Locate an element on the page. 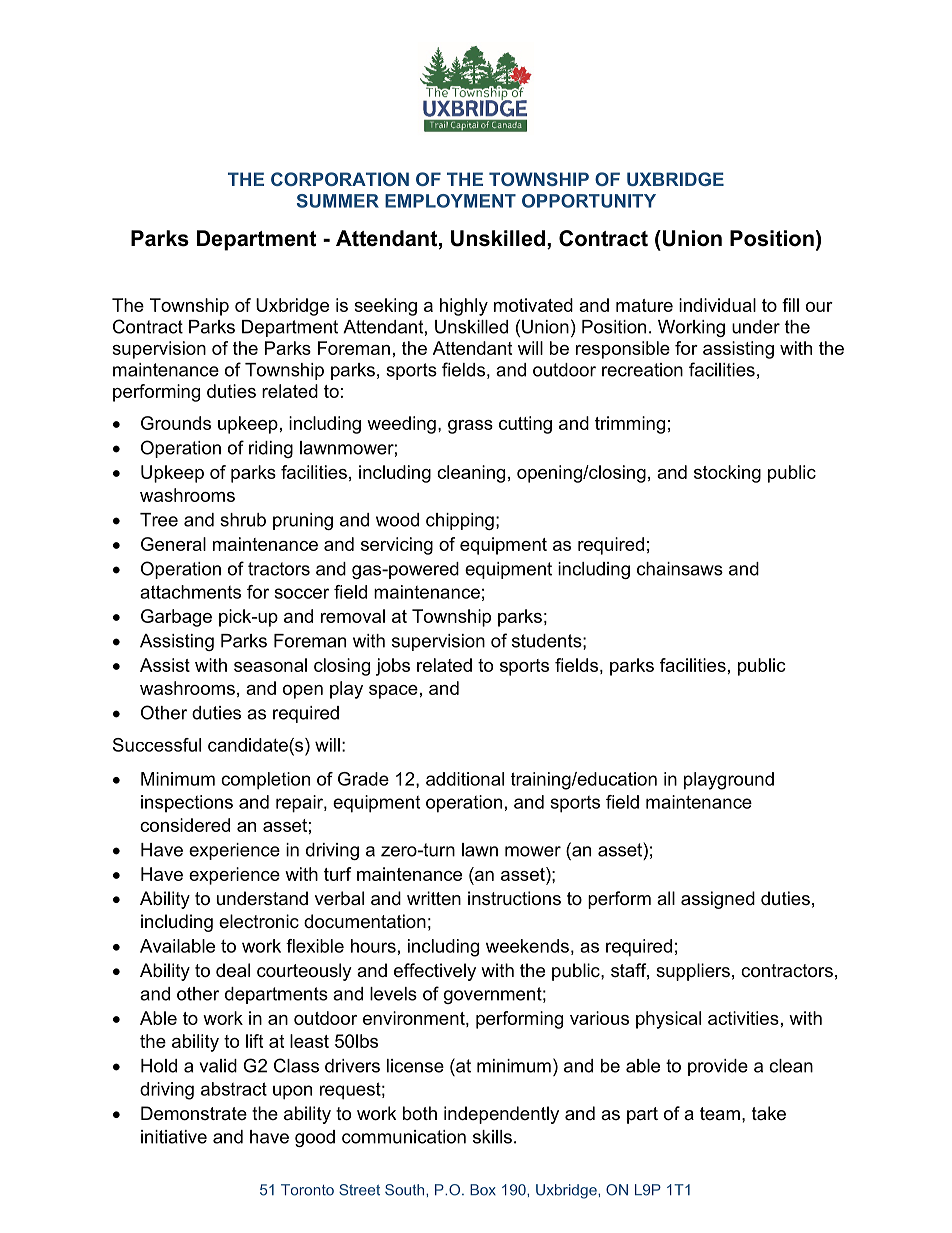 This page has height=1233, width=952. EMPLOYMENT is located at coordinates (450, 201).
